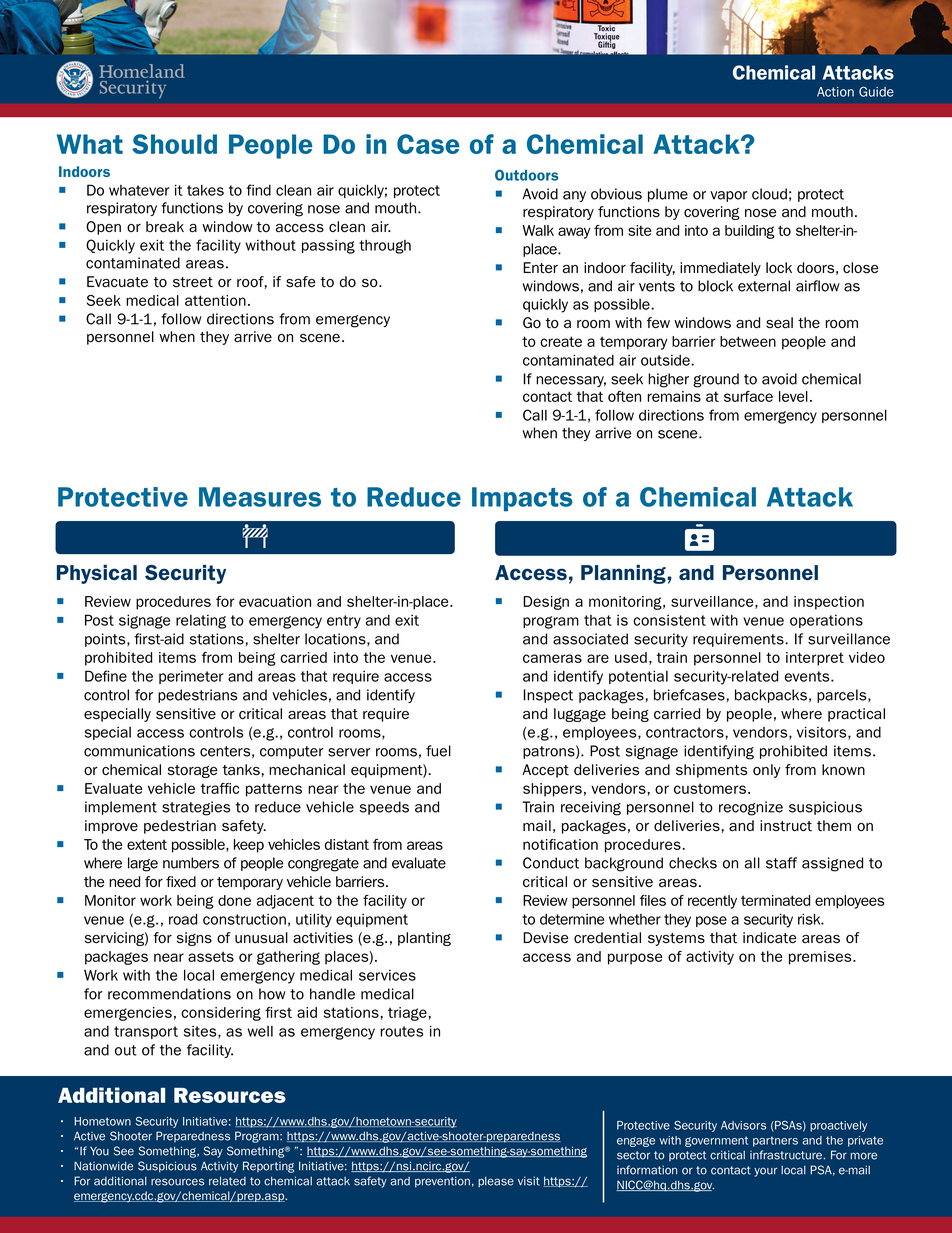  I want to click on fixed, so click(181, 882).
